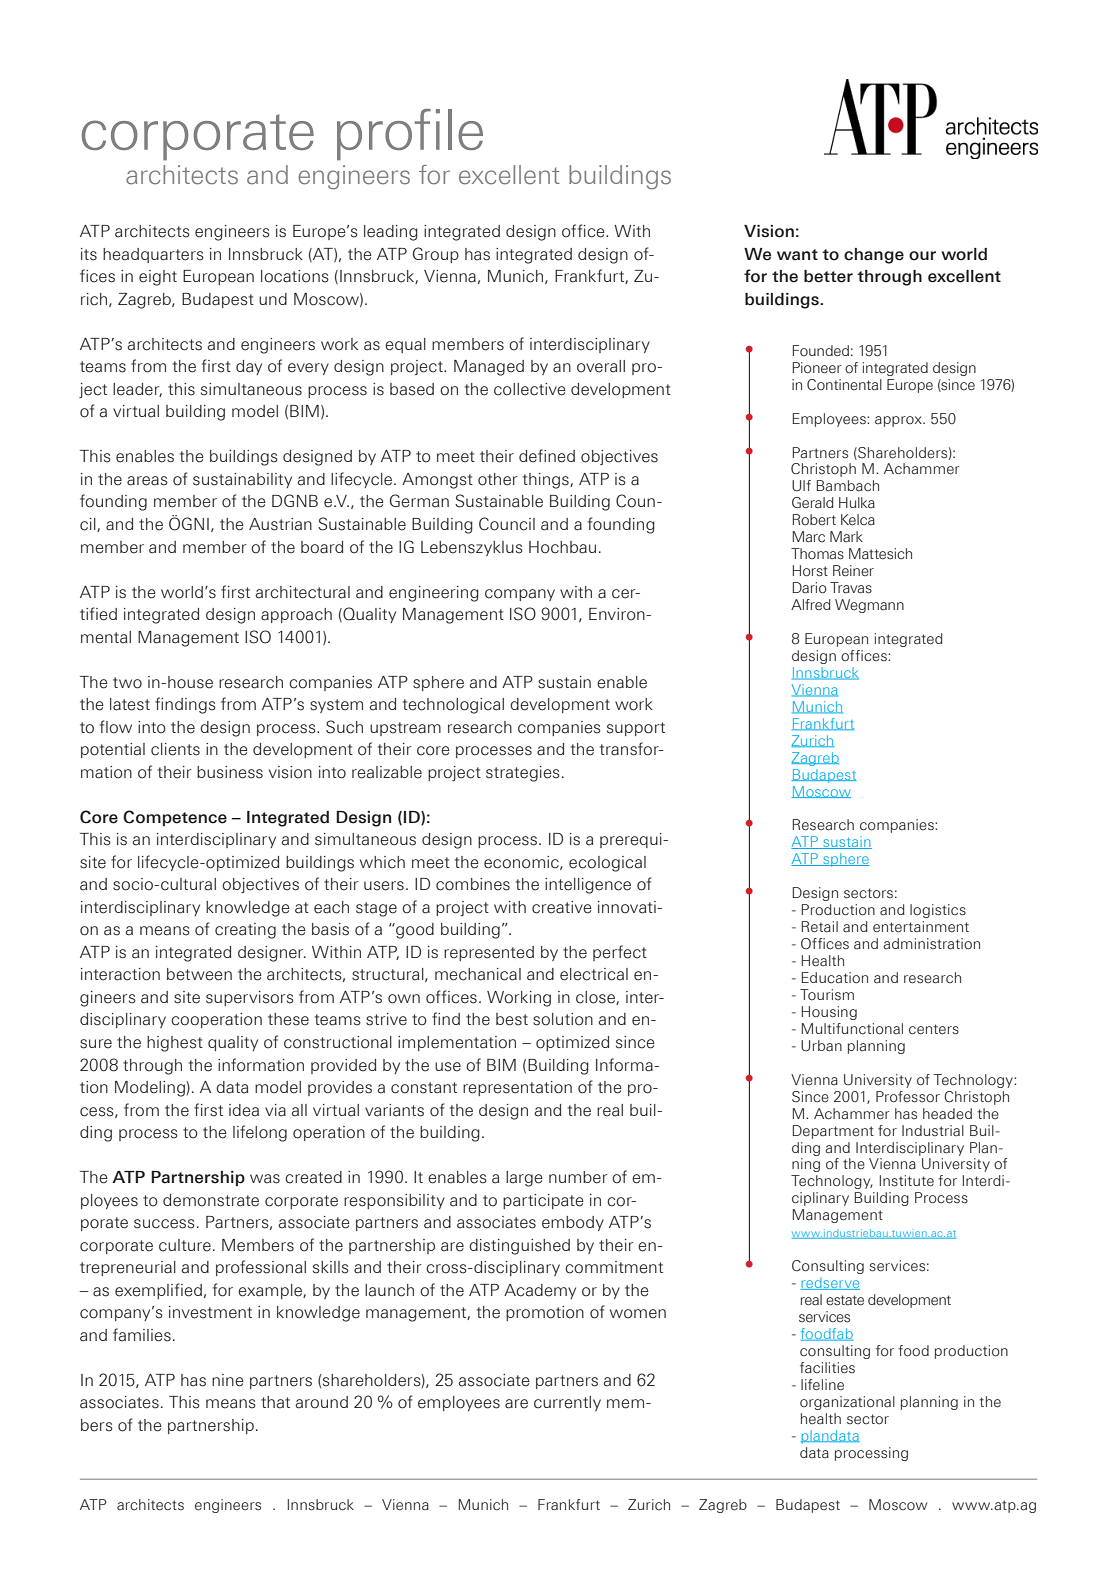 Image resolution: width=1117 pixels, height=1580 pixels. I want to click on headquarters, so click(153, 255).
